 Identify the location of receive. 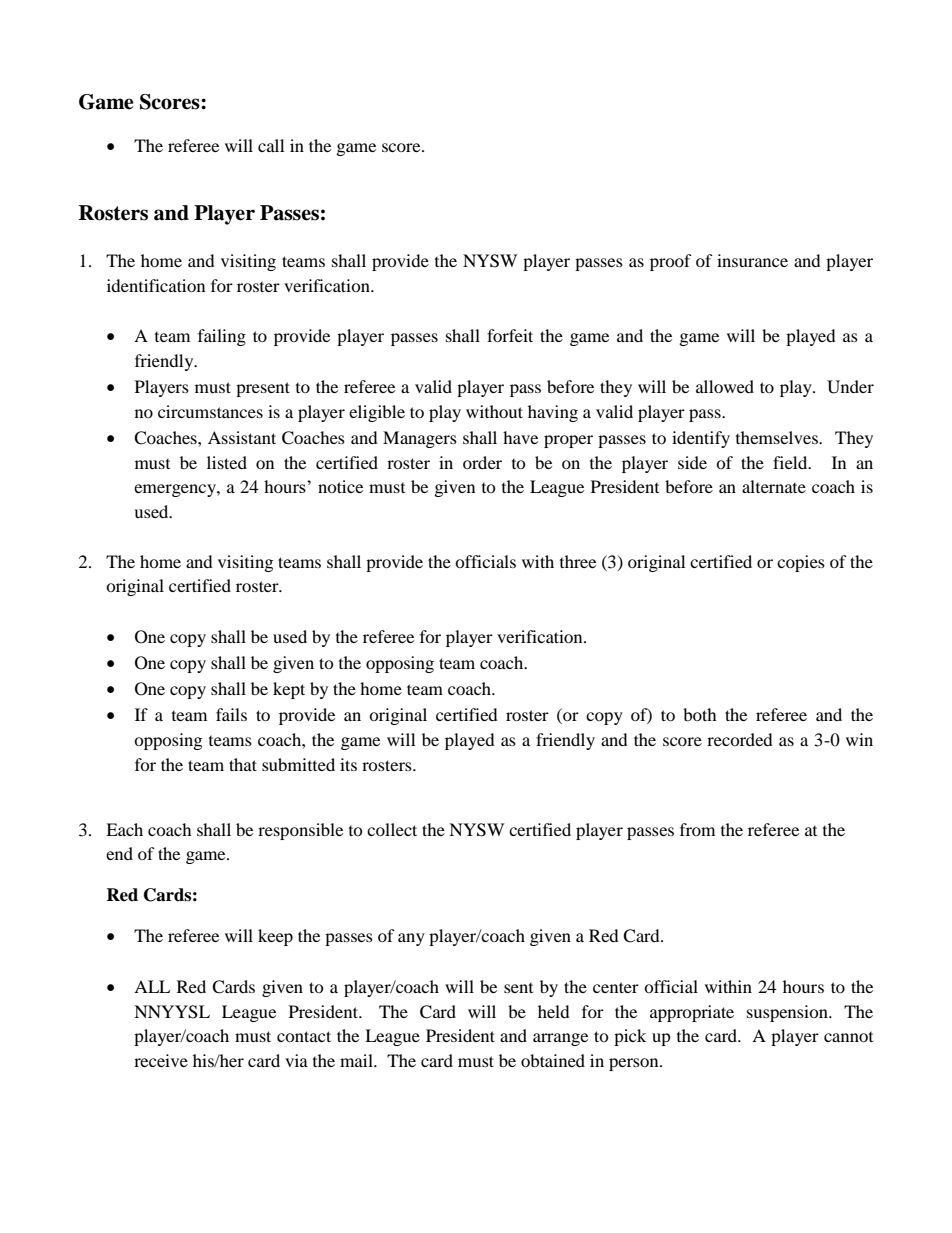
(161, 1060).
